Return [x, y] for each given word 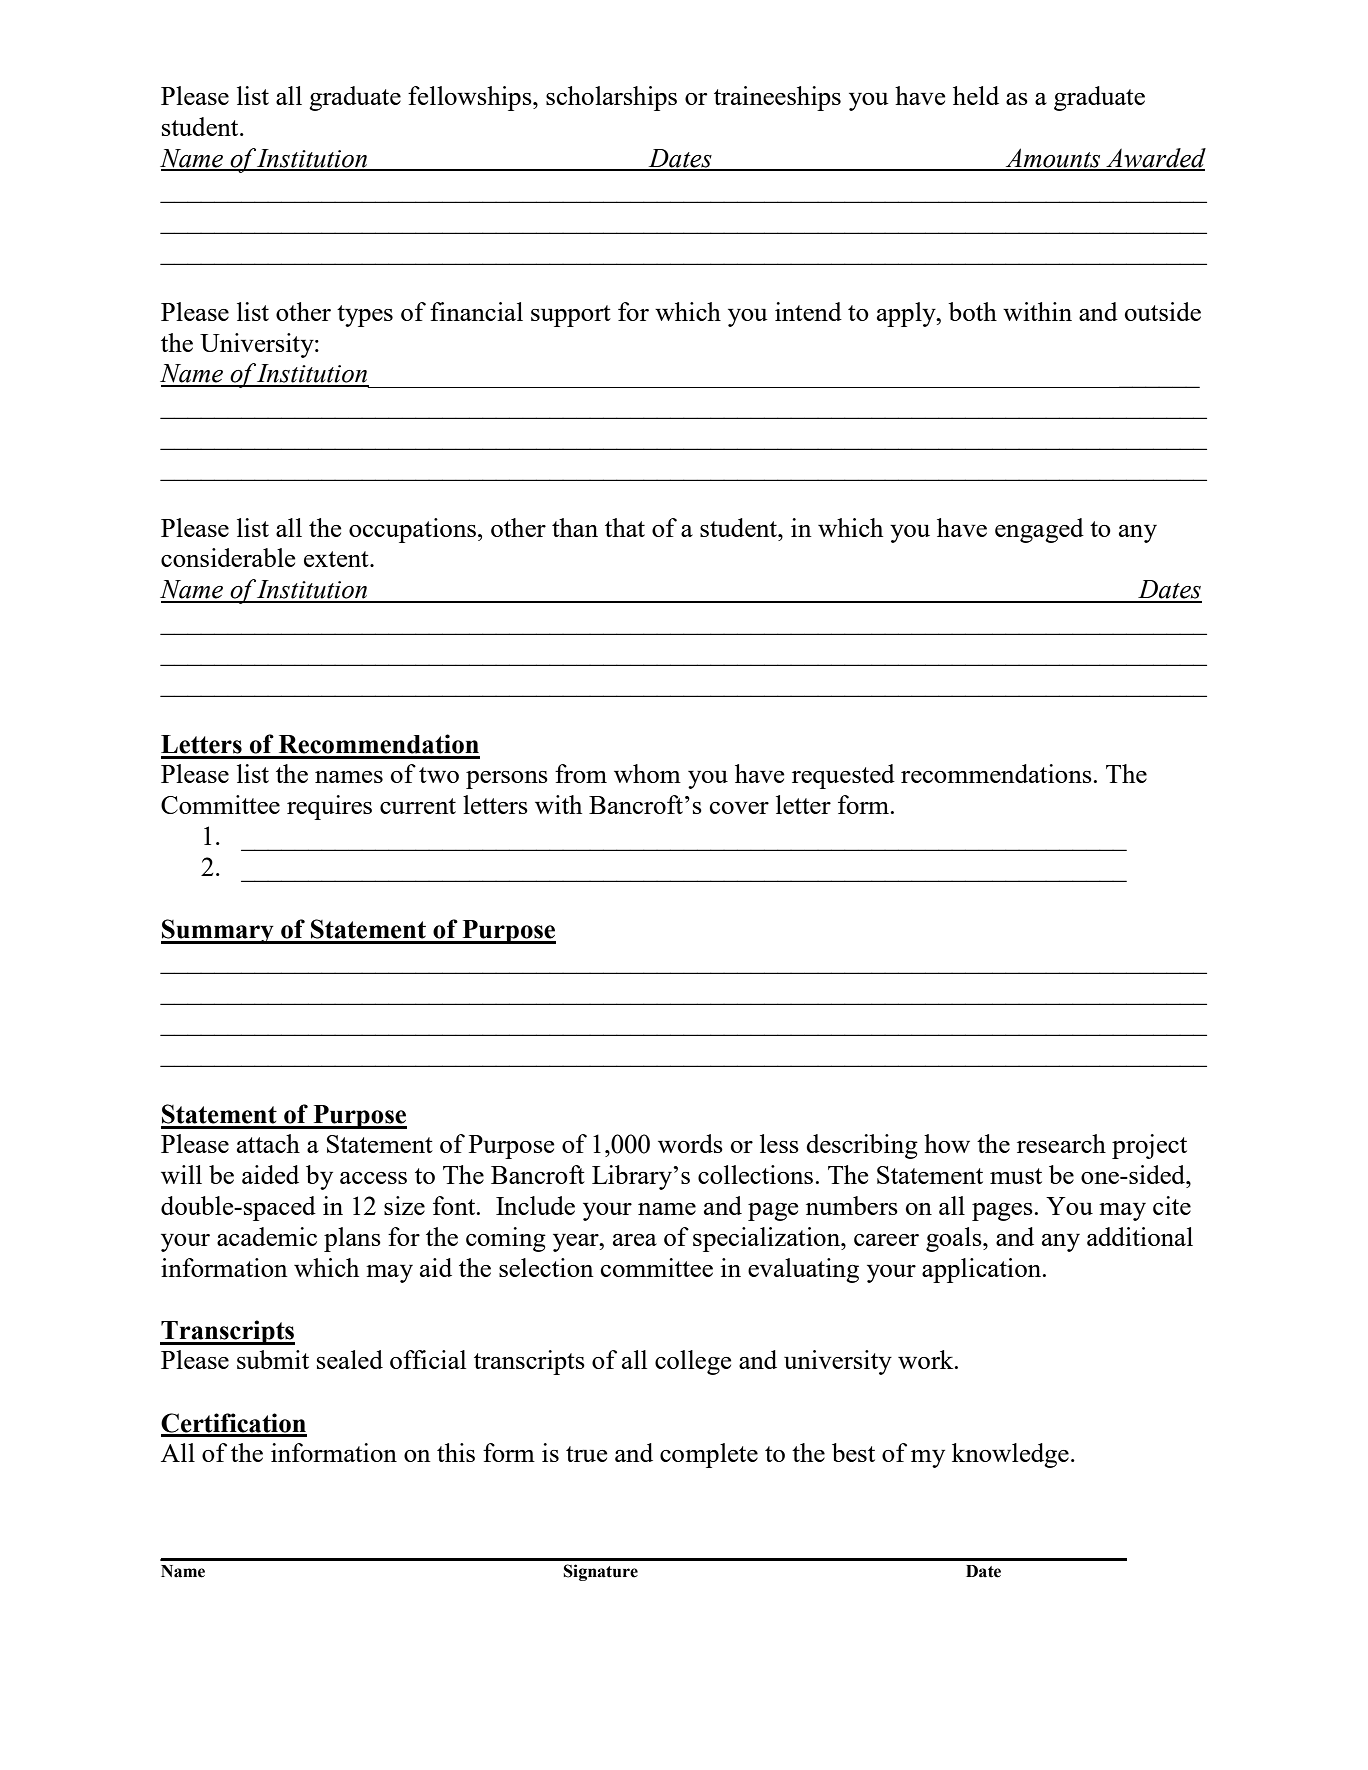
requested [843, 776]
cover [739, 808]
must [1016, 1176]
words [690, 1143]
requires [329, 807]
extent [337, 559]
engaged [1039, 530]
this [456, 1452]
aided [270, 1174]
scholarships [611, 98]
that [625, 527]
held [976, 95]
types [365, 316]
